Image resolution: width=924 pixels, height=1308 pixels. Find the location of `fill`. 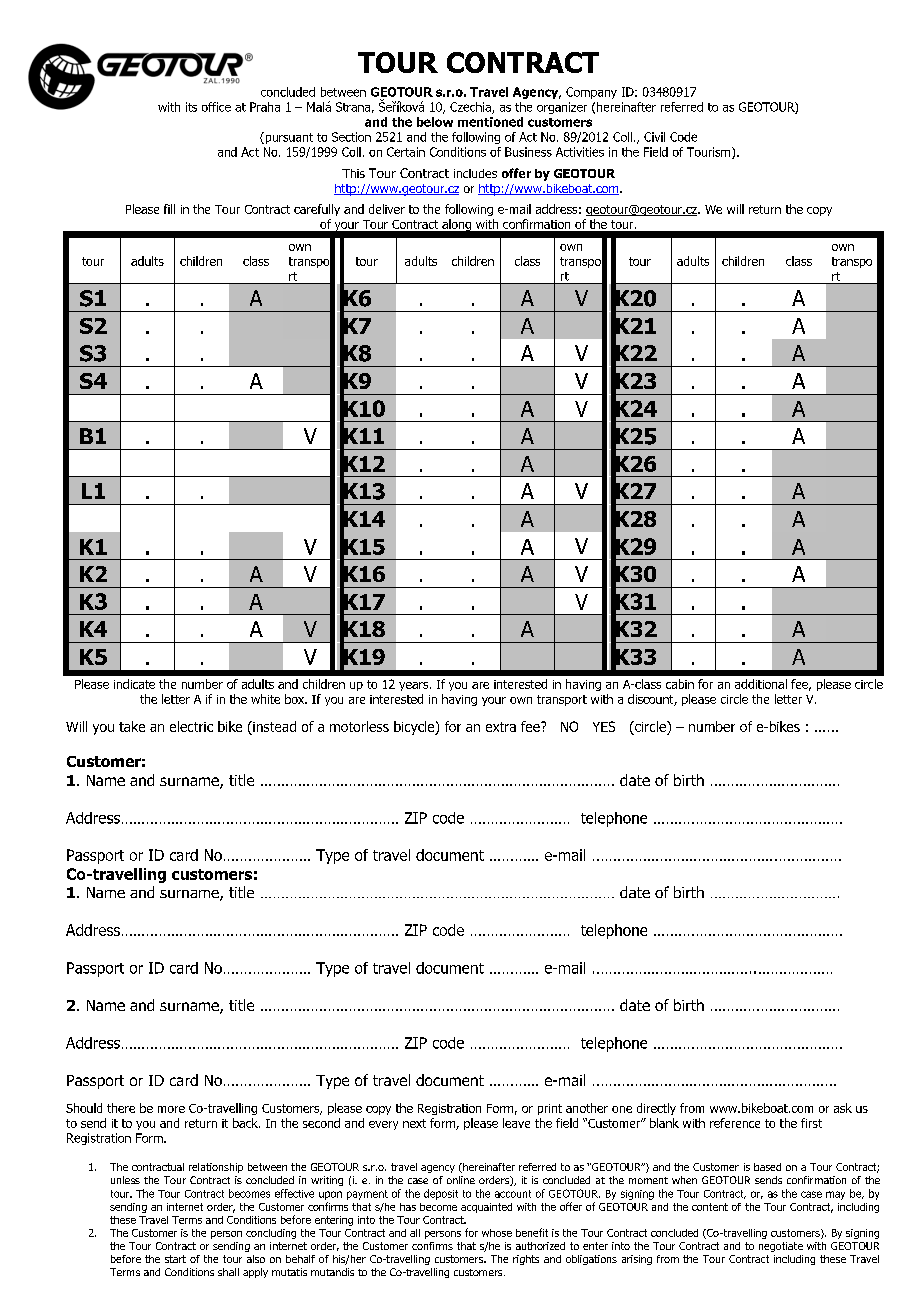

fill is located at coordinates (169, 209).
